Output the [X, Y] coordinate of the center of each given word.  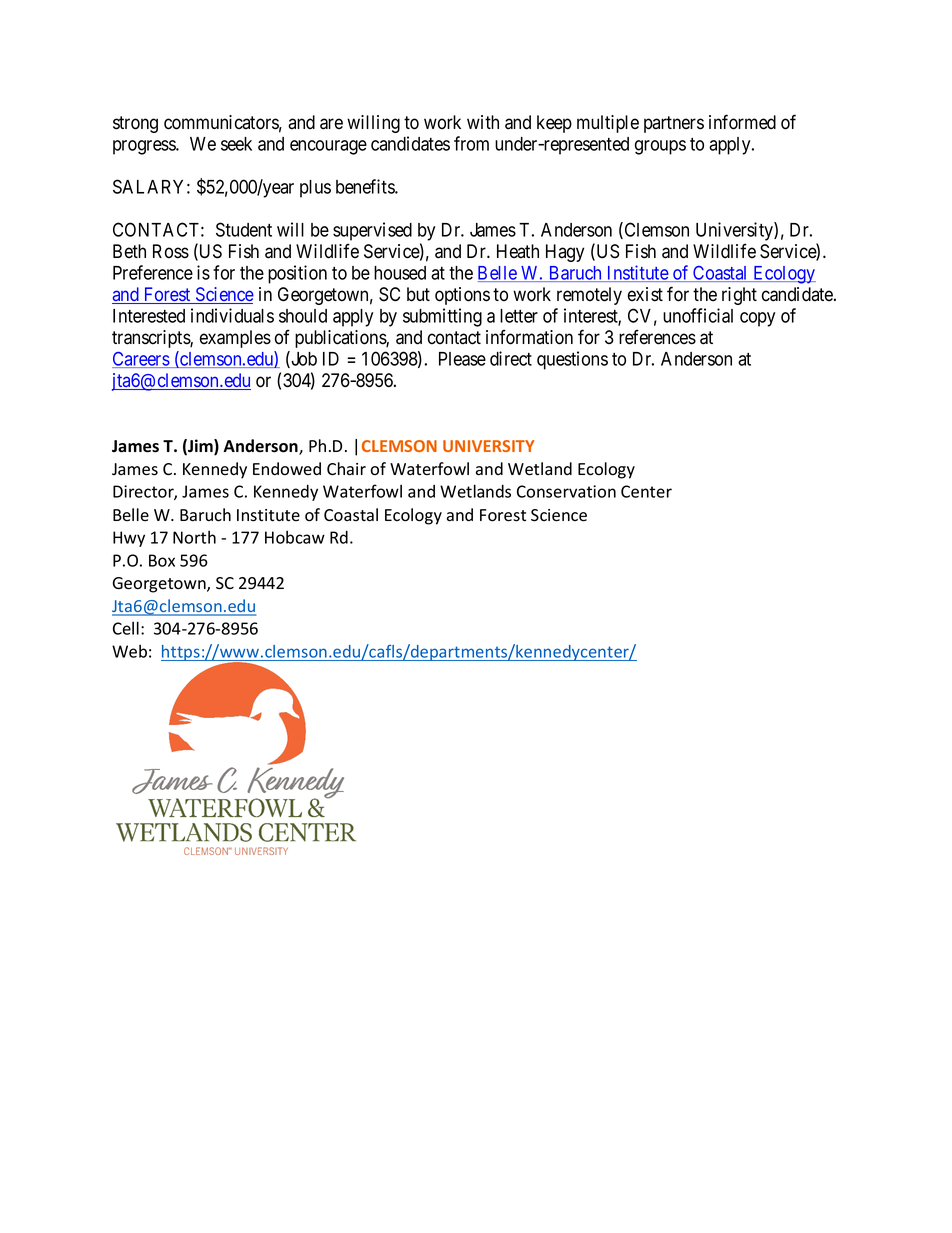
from [471, 143]
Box [162, 560]
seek [236, 144]
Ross [171, 251]
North [194, 537]
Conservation [566, 491]
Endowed [287, 469]
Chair [346, 469]
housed [400, 273]
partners [674, 124]
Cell [126, 628]
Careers [141, 360]
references [657, 337]
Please [462, 359]
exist [645, 294]
